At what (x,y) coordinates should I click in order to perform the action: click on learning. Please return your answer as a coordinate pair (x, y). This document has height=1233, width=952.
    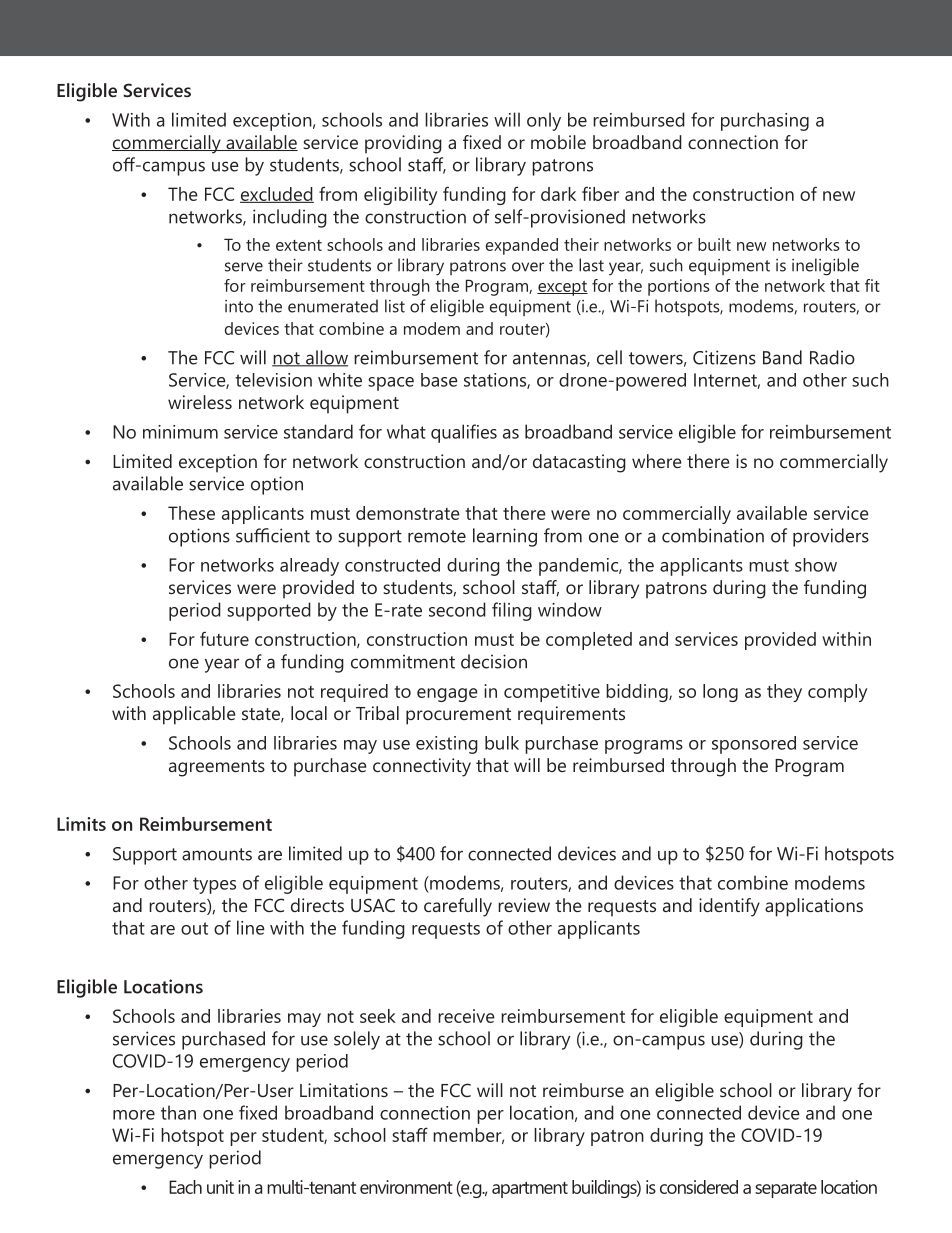
    Looking at the image, I should click on (505, 537).
